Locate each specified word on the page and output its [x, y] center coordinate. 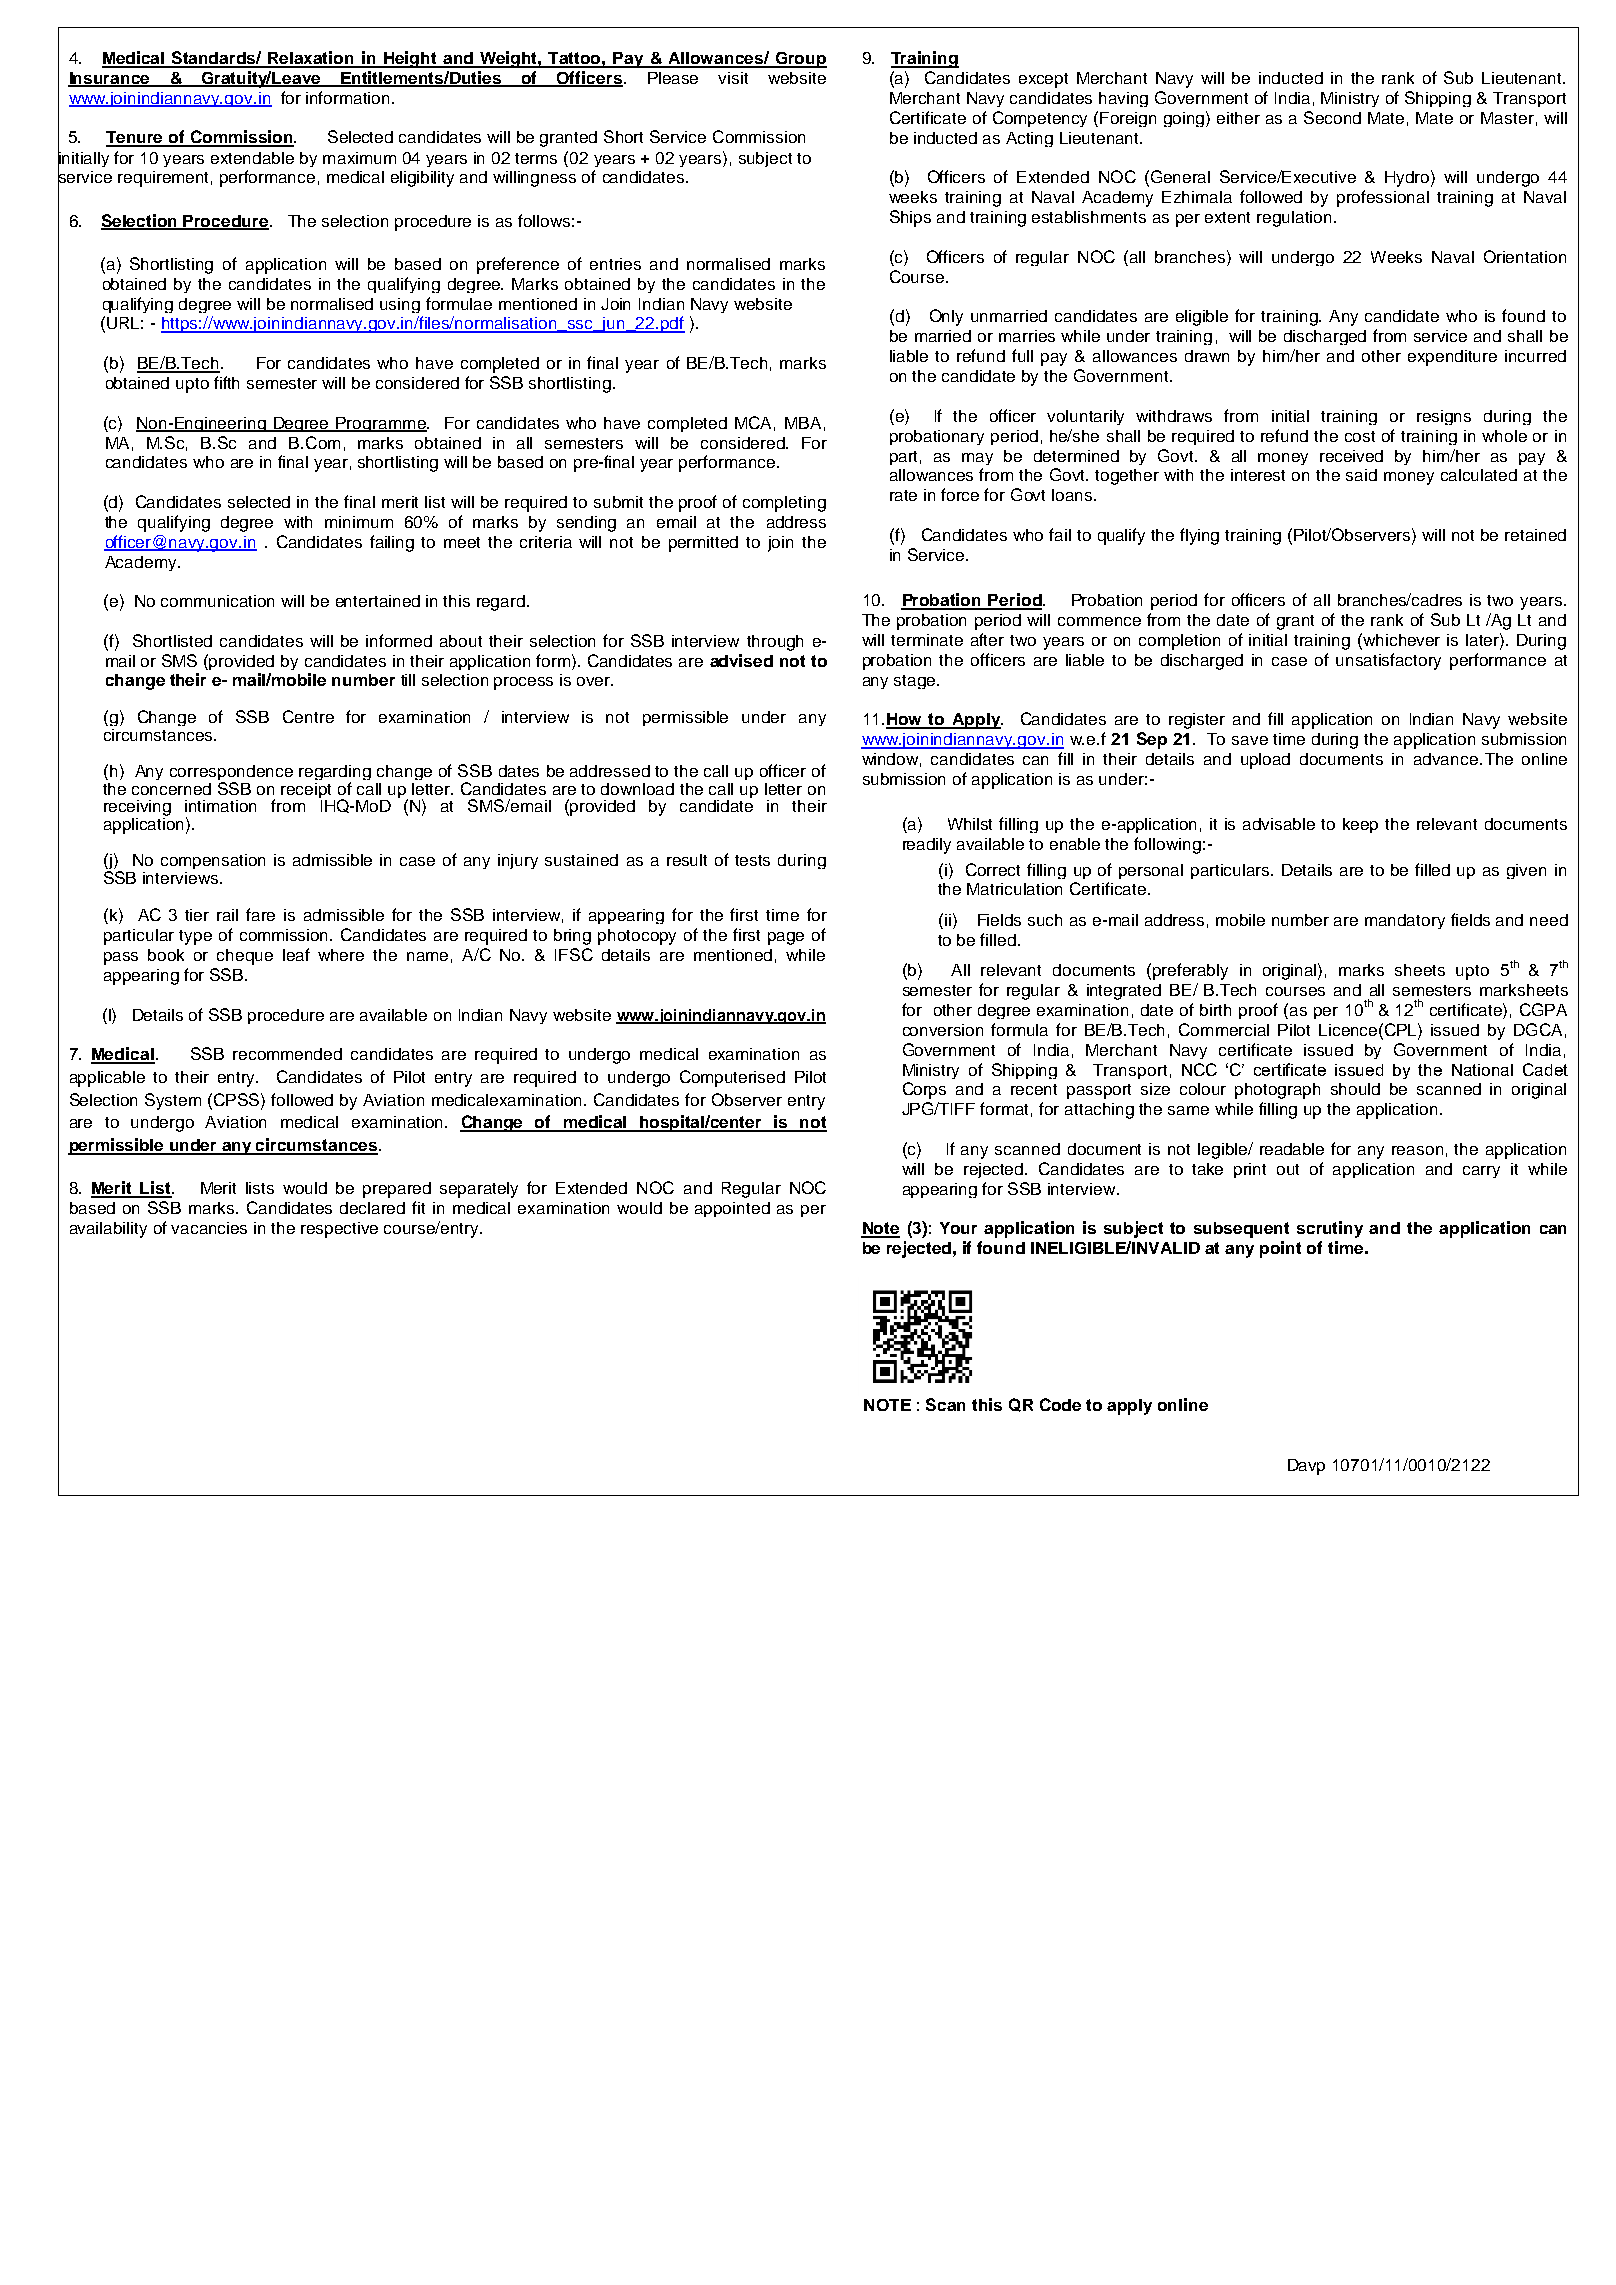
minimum [359, 522]
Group [800, 60]
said [1361, 475]
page [786, 938]
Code [1060, 1404]
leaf [296, 954]
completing [784, 504]
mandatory [1405, 921]
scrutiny [1330, 1229]
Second [1332, 117]
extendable [252, 158]
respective [339, 1230]
